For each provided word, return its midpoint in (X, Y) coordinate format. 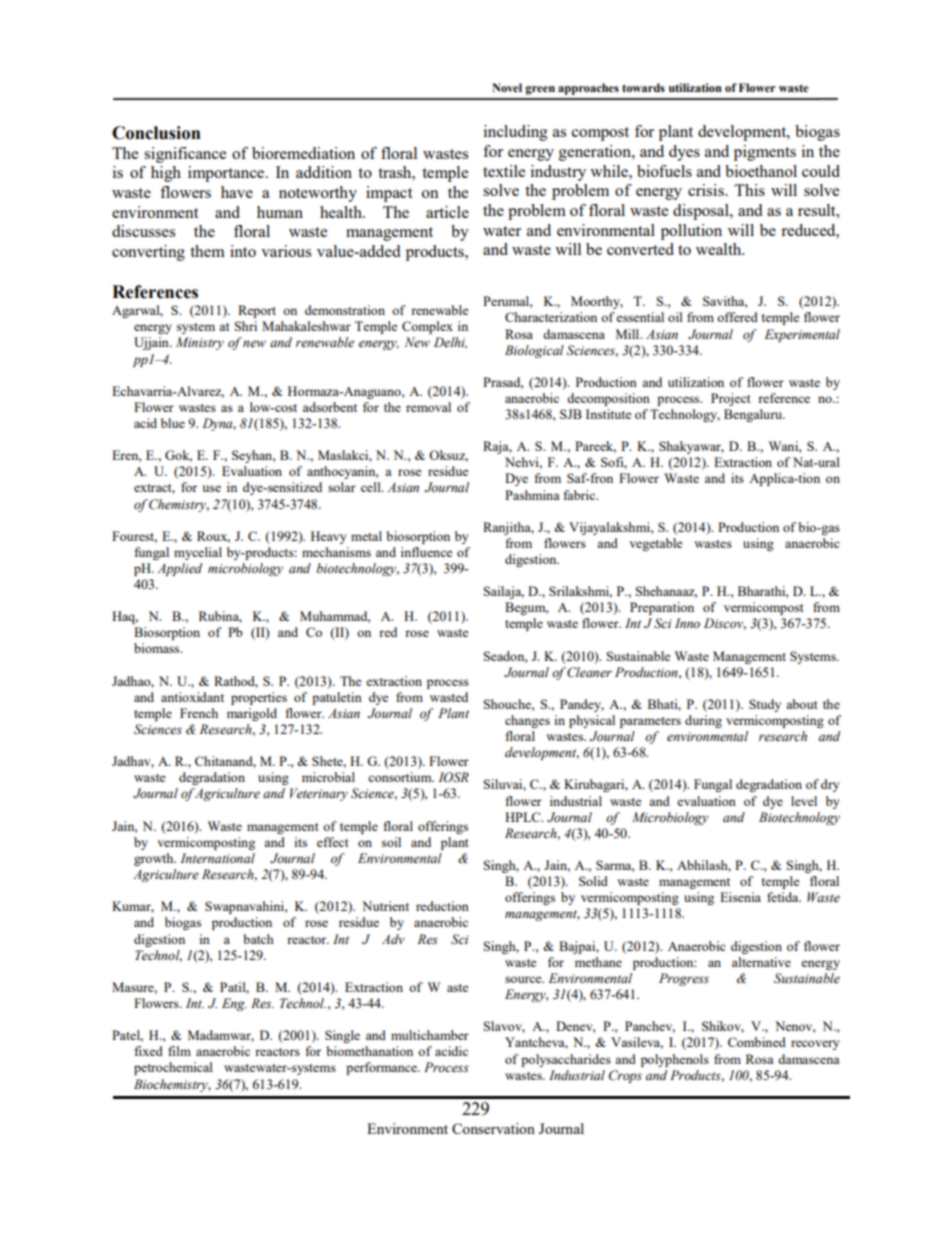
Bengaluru (754, 415)
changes (527, 721)
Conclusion (156, 133)
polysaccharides (566, 1060)
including (516, 133)
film (179, 1051)
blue (173, 423)
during (703, 721)
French (199, 713)
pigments (765, 153)
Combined (757, 1042)
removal (428, 407)
